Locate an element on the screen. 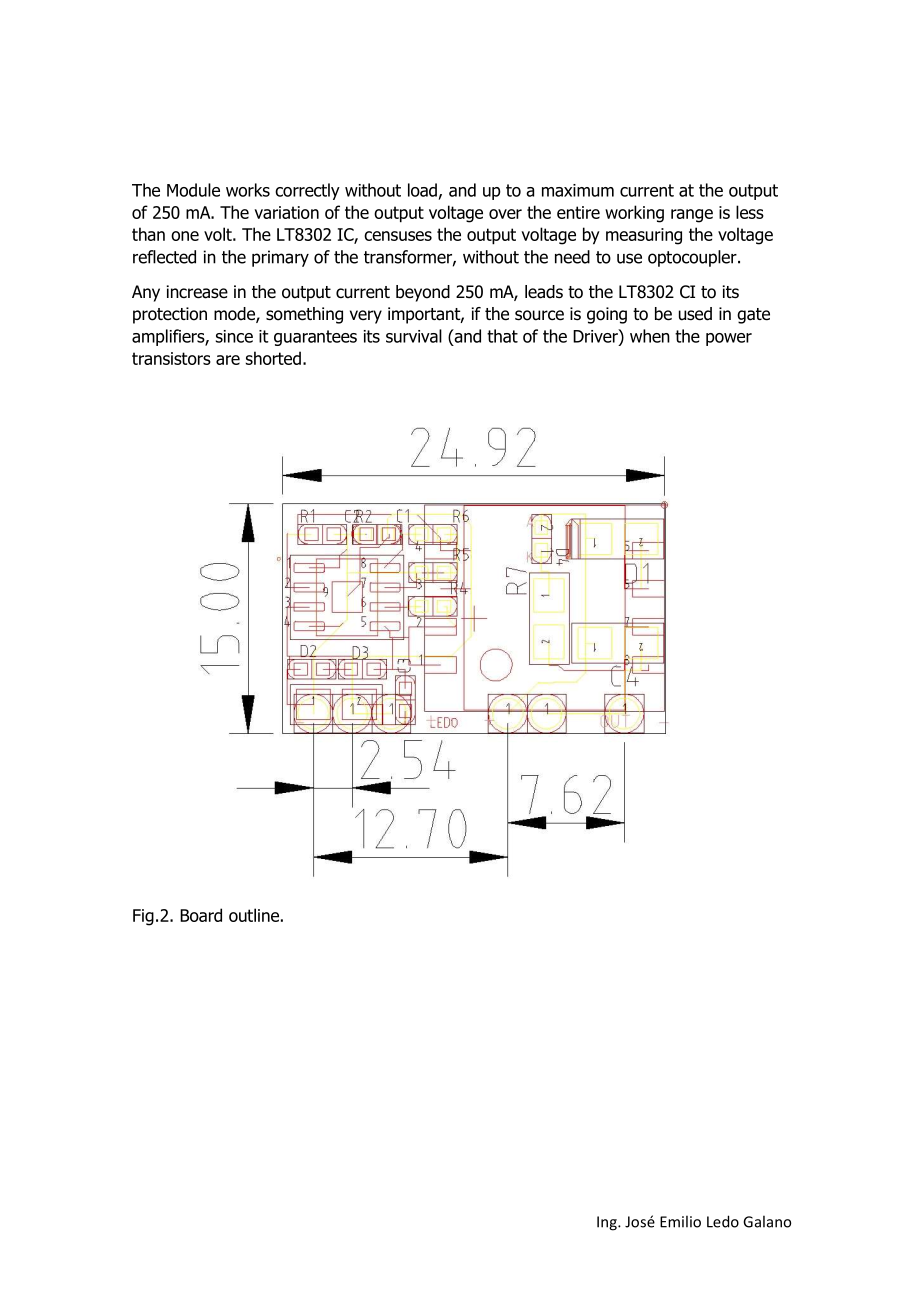  range is located at coordinates (692, 216).
